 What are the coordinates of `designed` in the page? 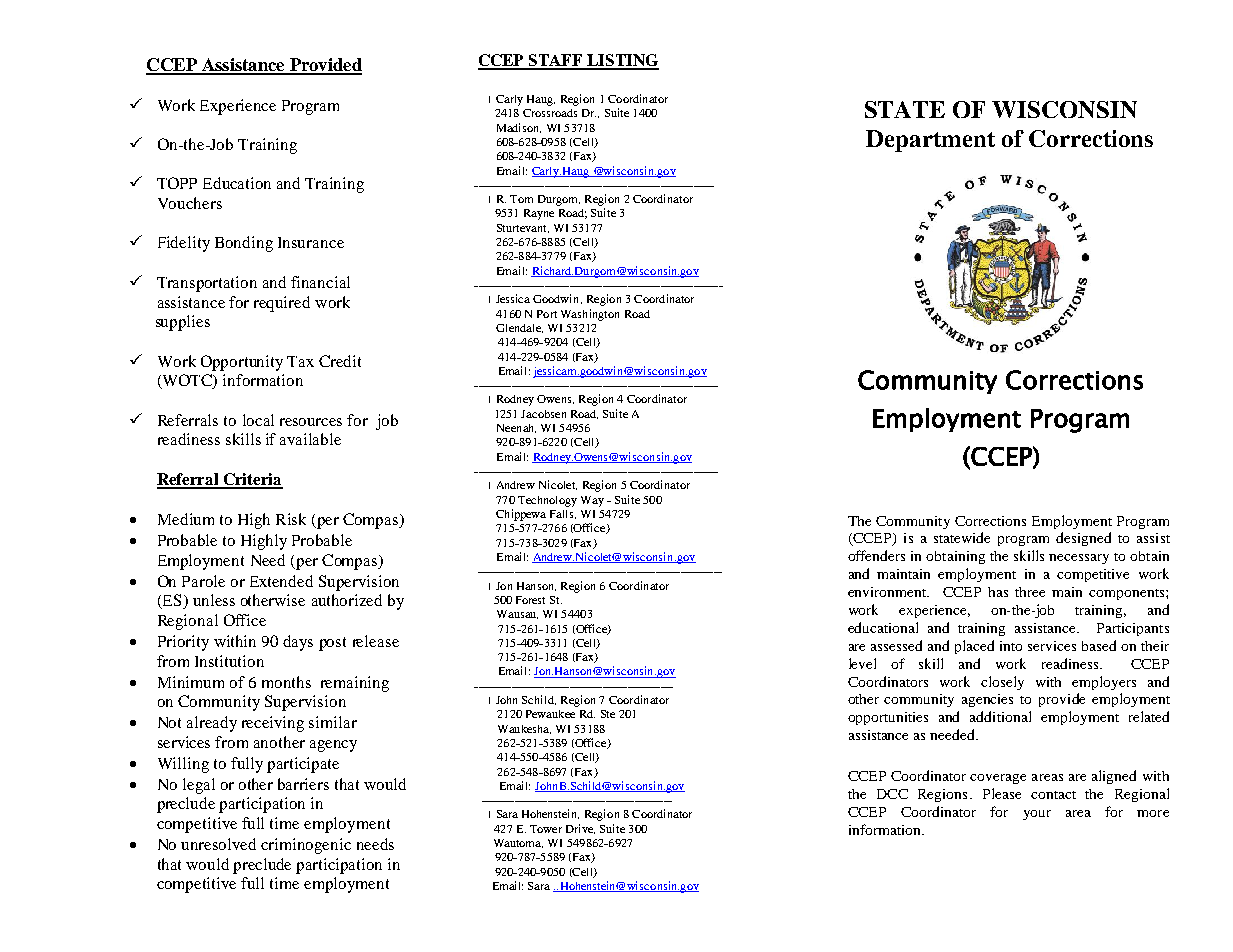 It's located at (1083, 539).
